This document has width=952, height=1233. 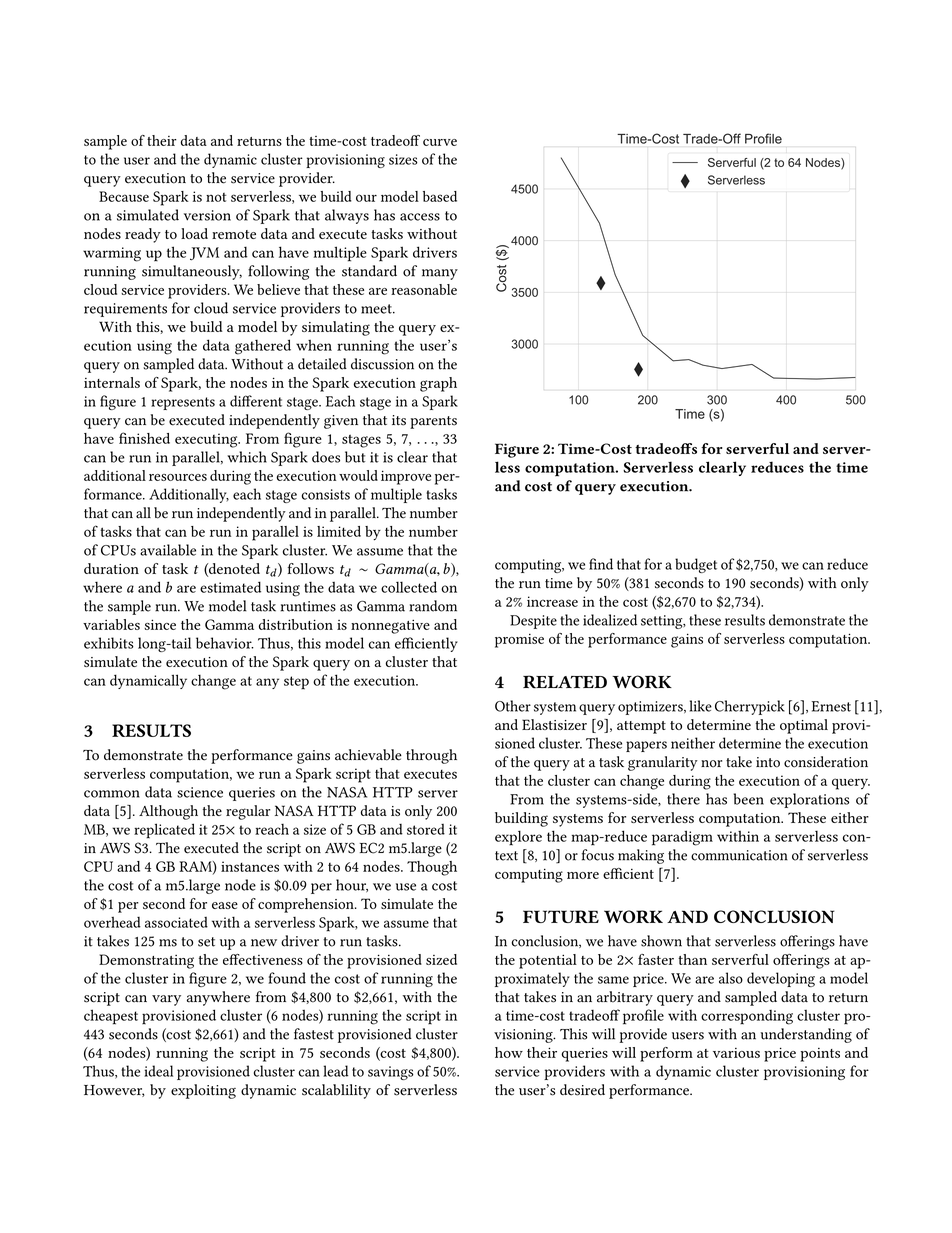 What do you see at coordinates (207, 215) in the document?
I see `version` at bounding box center [207, 215].
